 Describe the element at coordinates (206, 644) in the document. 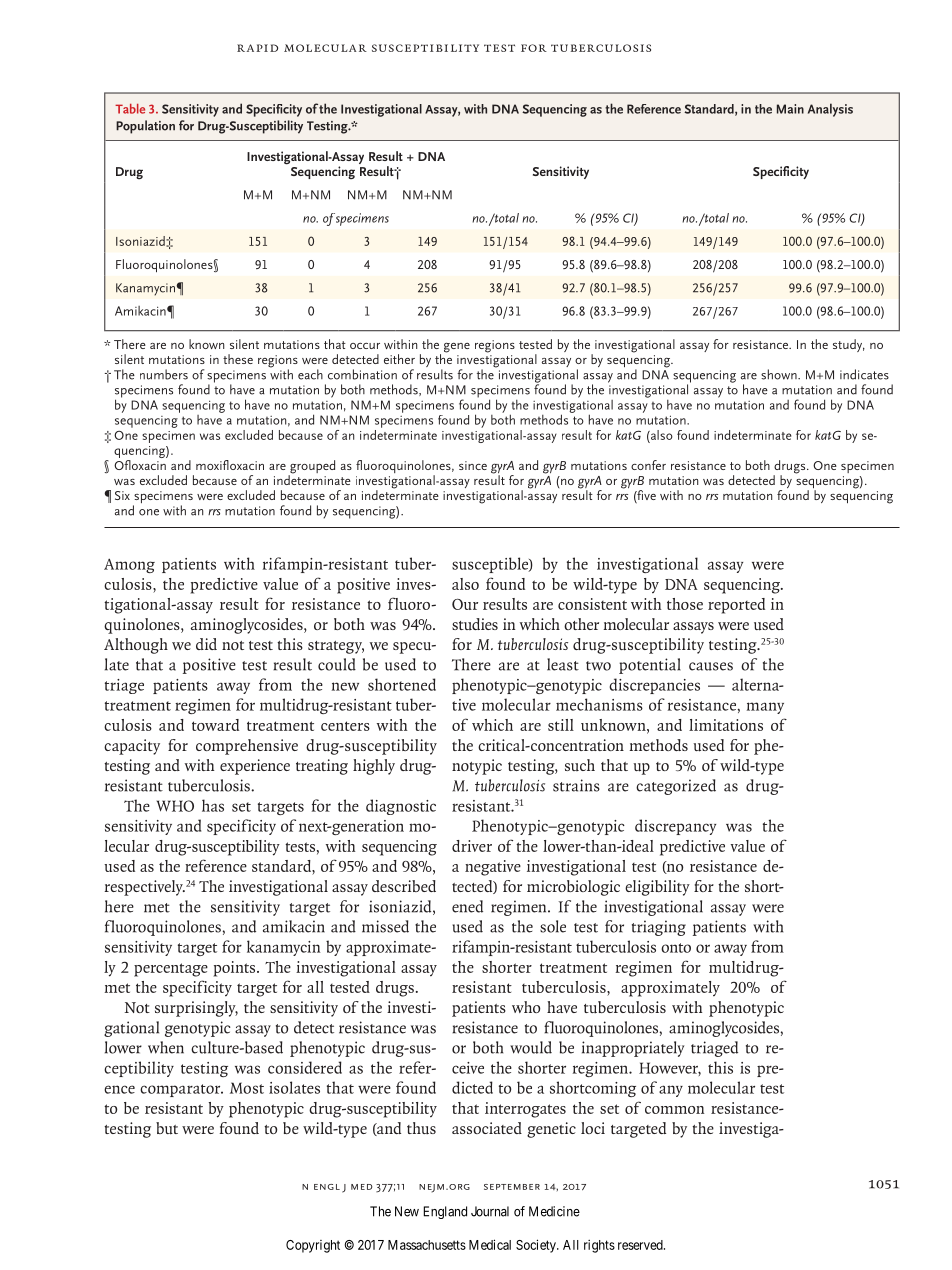

I see `did` at that location.
